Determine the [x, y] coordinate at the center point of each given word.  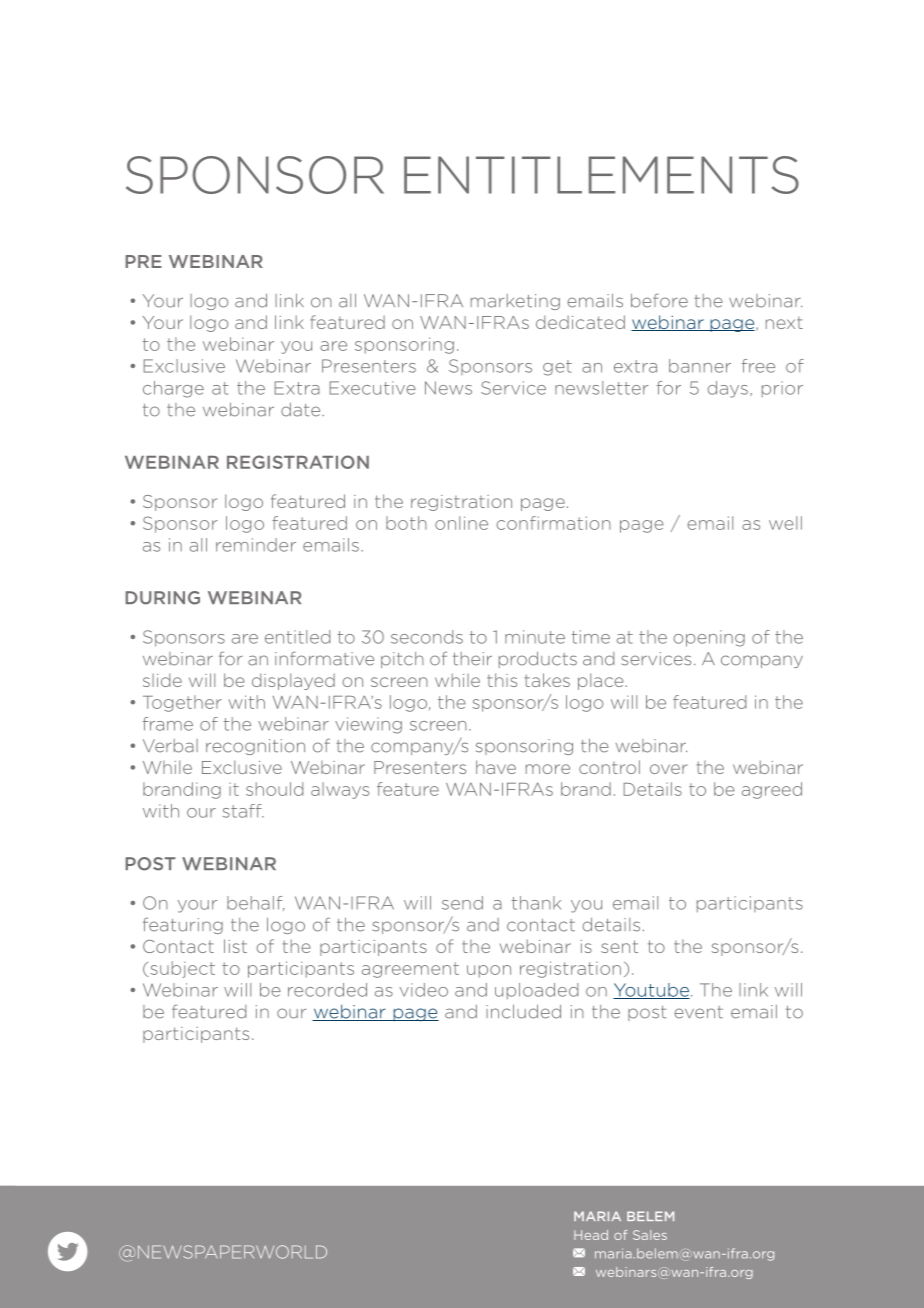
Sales [650, 1235]
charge [173, 389]
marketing [515, 302]
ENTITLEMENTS [601, 175]
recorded [327, 990]
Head [591, 1235]
